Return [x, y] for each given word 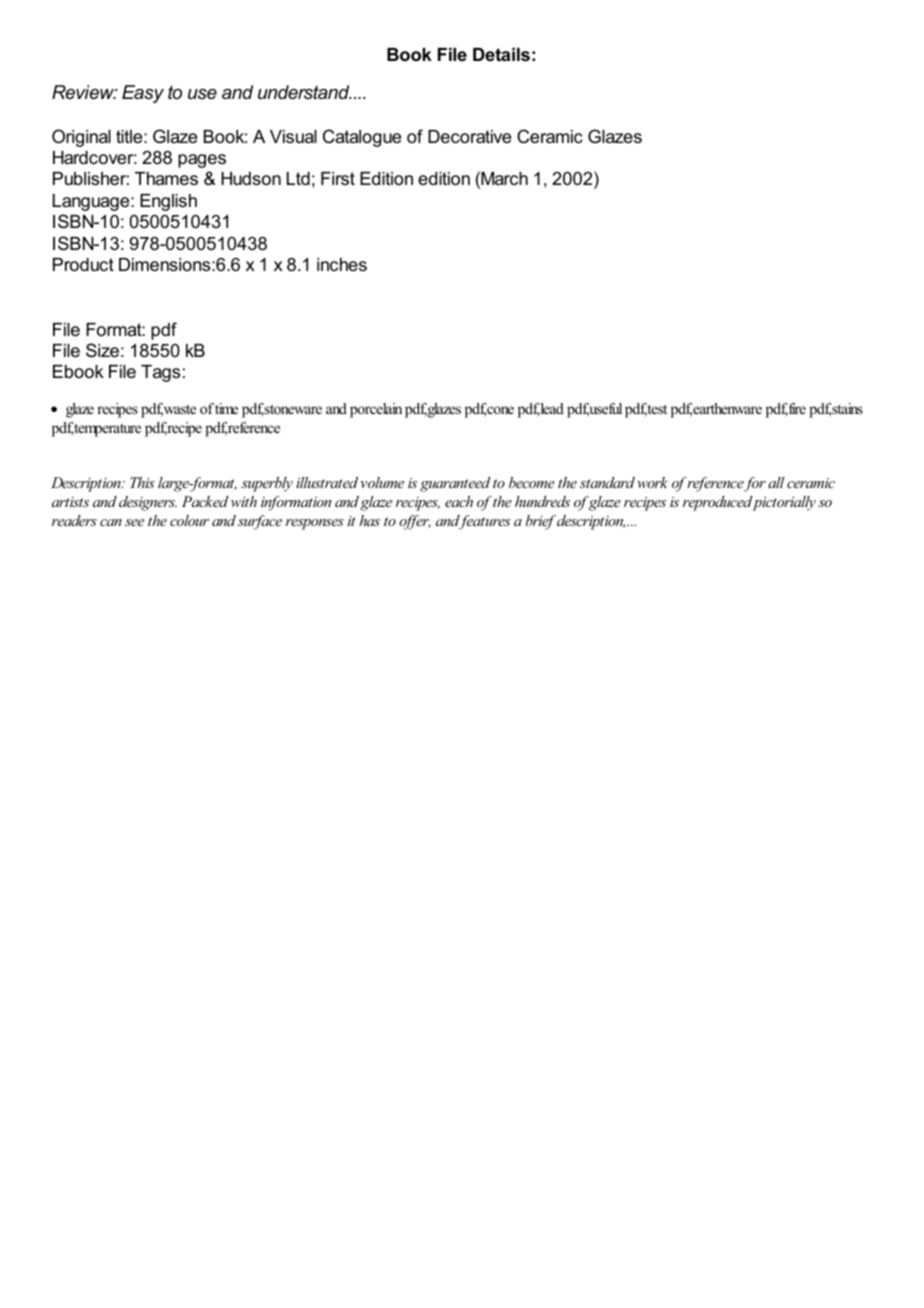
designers [148, 503]
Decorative [469, 137]
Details [501, 55]
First [338, 178]
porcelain [376, 410]
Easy [143, 94]
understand [305, 92]
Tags [160, 373]
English [168, 202]
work [652, 482]
